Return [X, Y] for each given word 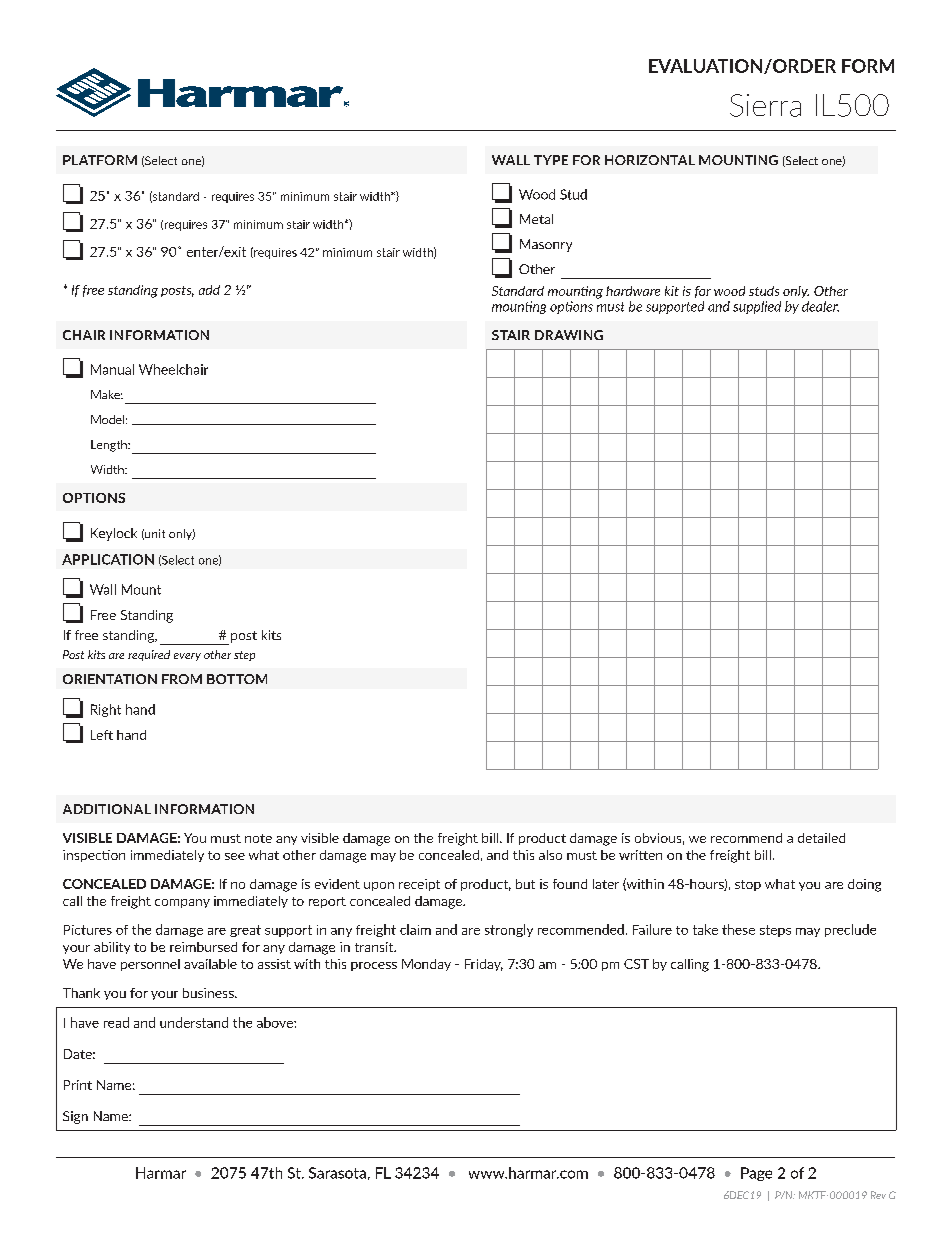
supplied [757, 307]
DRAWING [569, 335]
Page [756, 1174]
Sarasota [337, 1173]
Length [110, 446]
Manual [112, 369]
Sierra [765, 105]
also [550, 855]
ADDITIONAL [107, 809]
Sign [75, 1117]
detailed [821, 838]
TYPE [551, 160]
